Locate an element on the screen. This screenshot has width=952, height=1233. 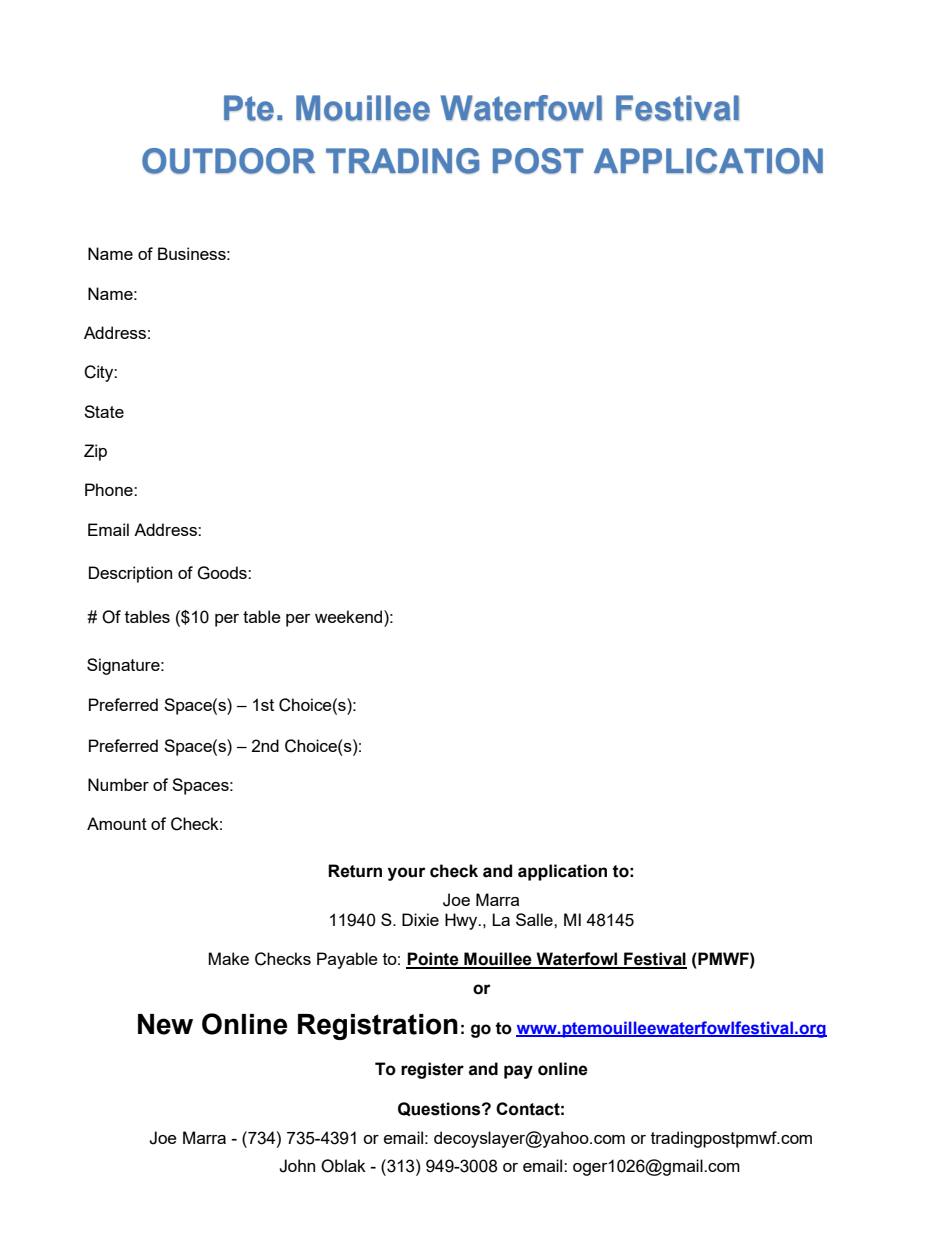
your is located at coordinates (407, 874).
